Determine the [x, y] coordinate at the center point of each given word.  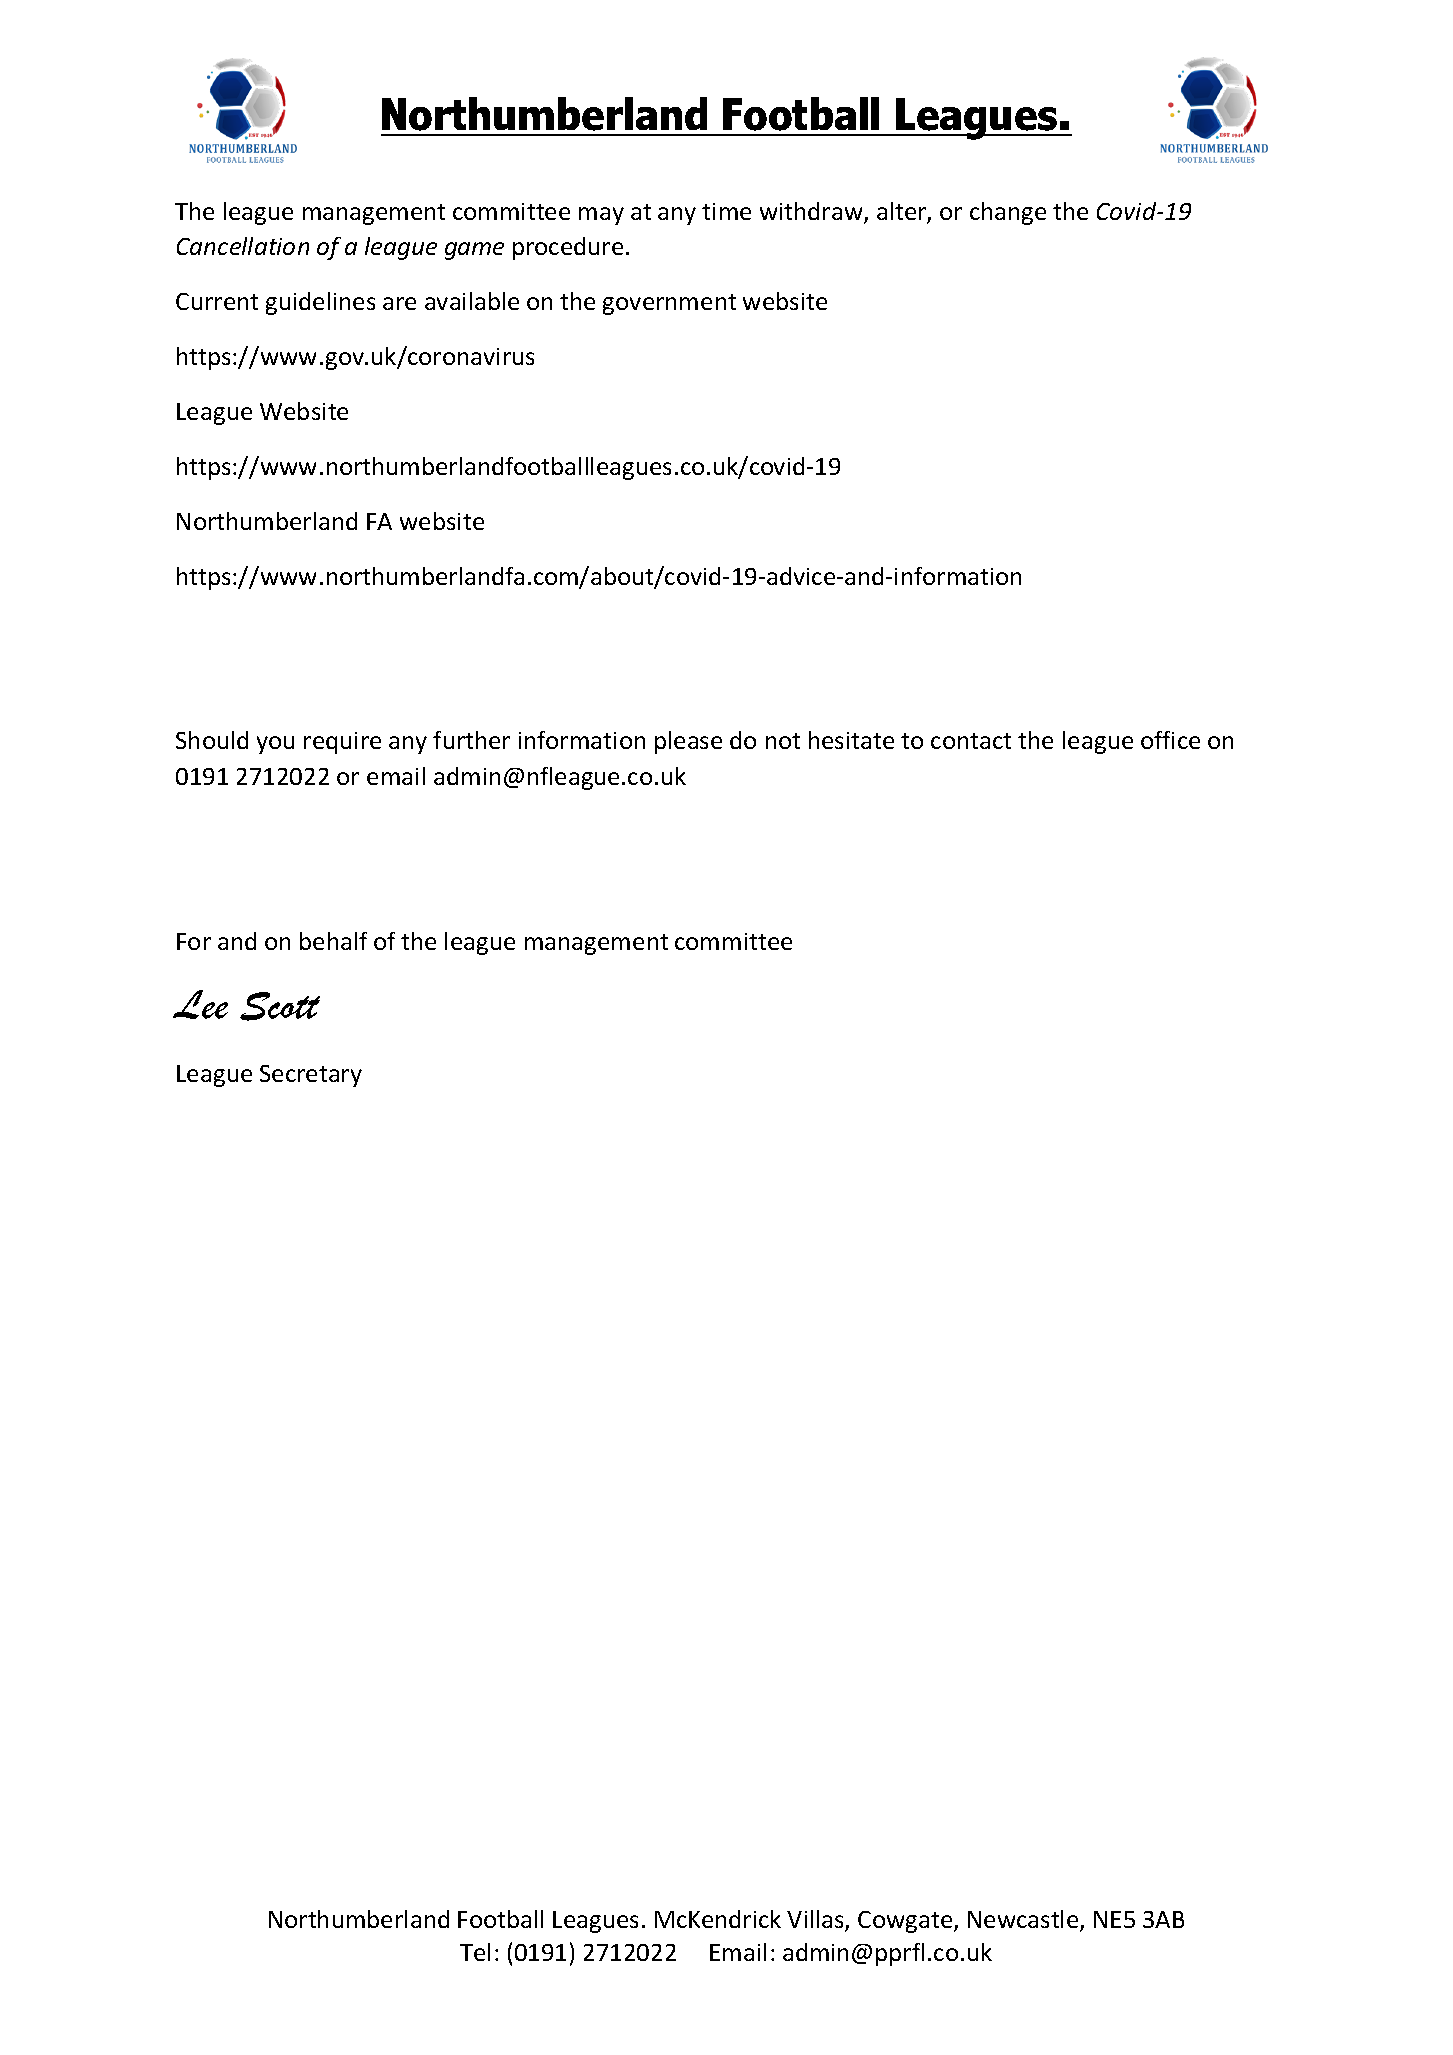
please [688, 742]
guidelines [320, 303]
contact [971, 741]
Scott [280, 1006]
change [1008, 213]
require [342, 743]
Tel [475, 1952]
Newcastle [1024, 1920]
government [669, 304]
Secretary [311, 1076]
